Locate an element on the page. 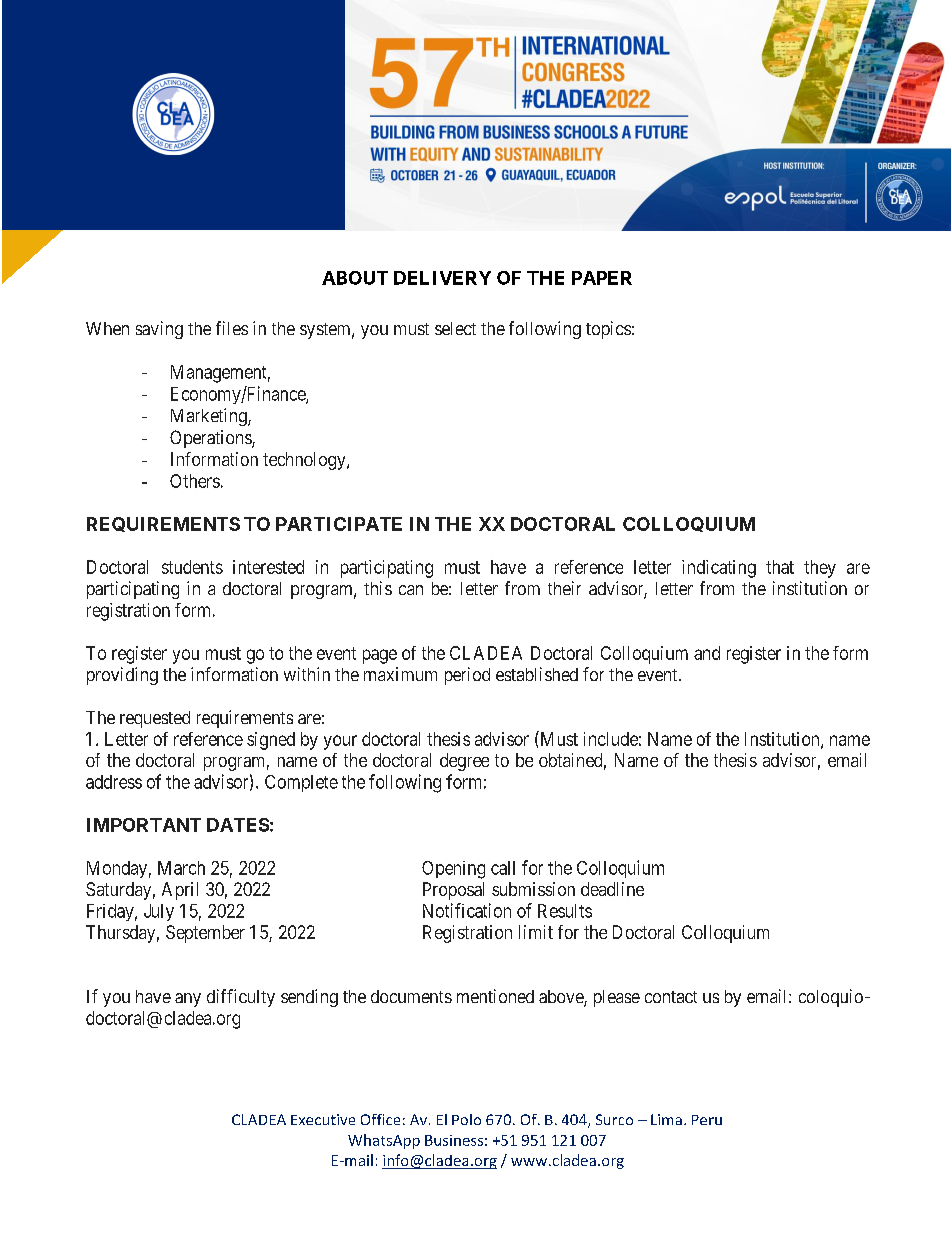 This page has width=952, height=1233. Peru is located at coordinates (707, 1120).
